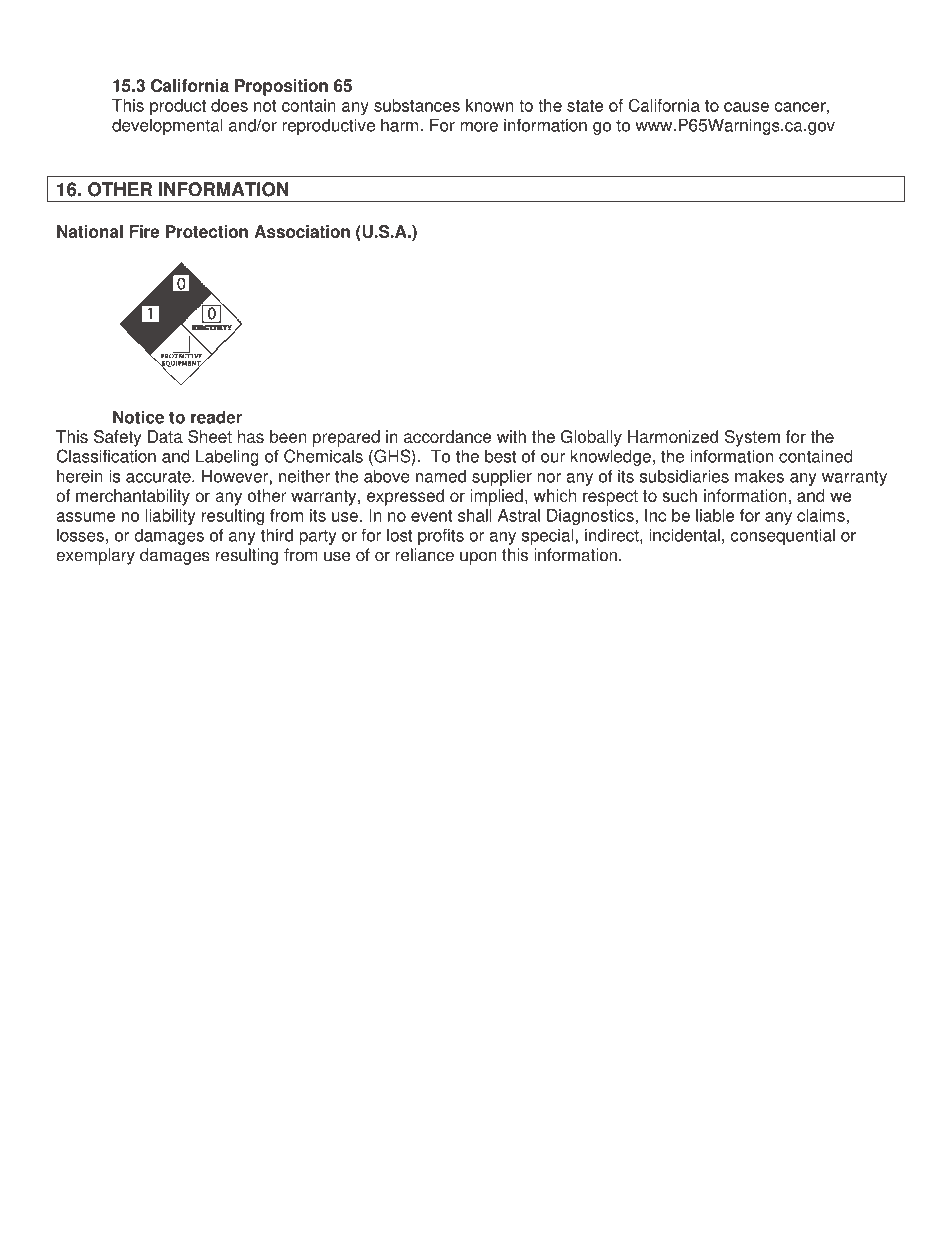 The width and height of the document is (952, 1233). I want to click on exemplary, so click(95, 556).
